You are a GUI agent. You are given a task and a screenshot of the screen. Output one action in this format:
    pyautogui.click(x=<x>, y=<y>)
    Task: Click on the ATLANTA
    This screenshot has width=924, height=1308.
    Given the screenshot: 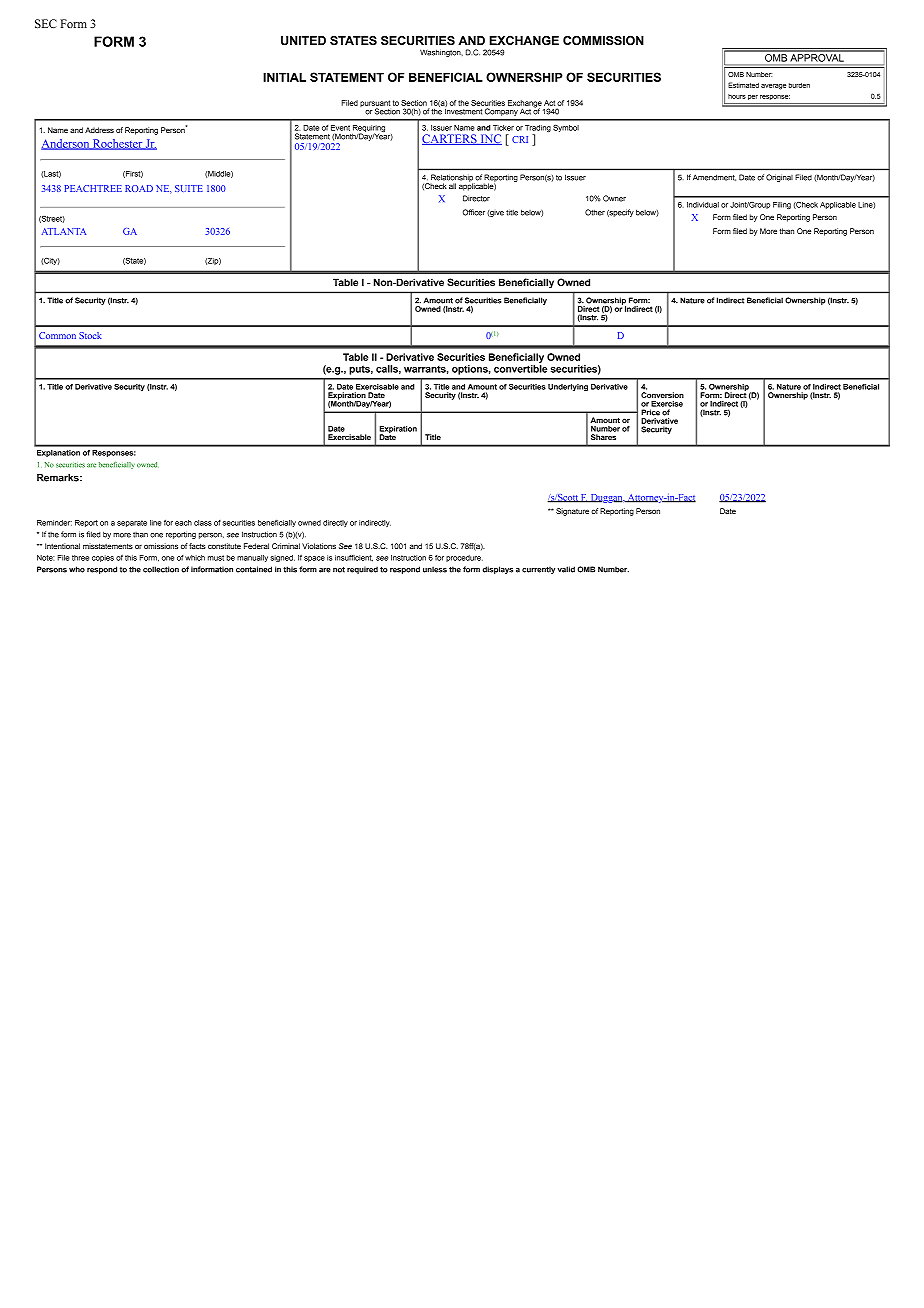 What is the action you would take?
    pyautogui.click(x=64, y=231)
